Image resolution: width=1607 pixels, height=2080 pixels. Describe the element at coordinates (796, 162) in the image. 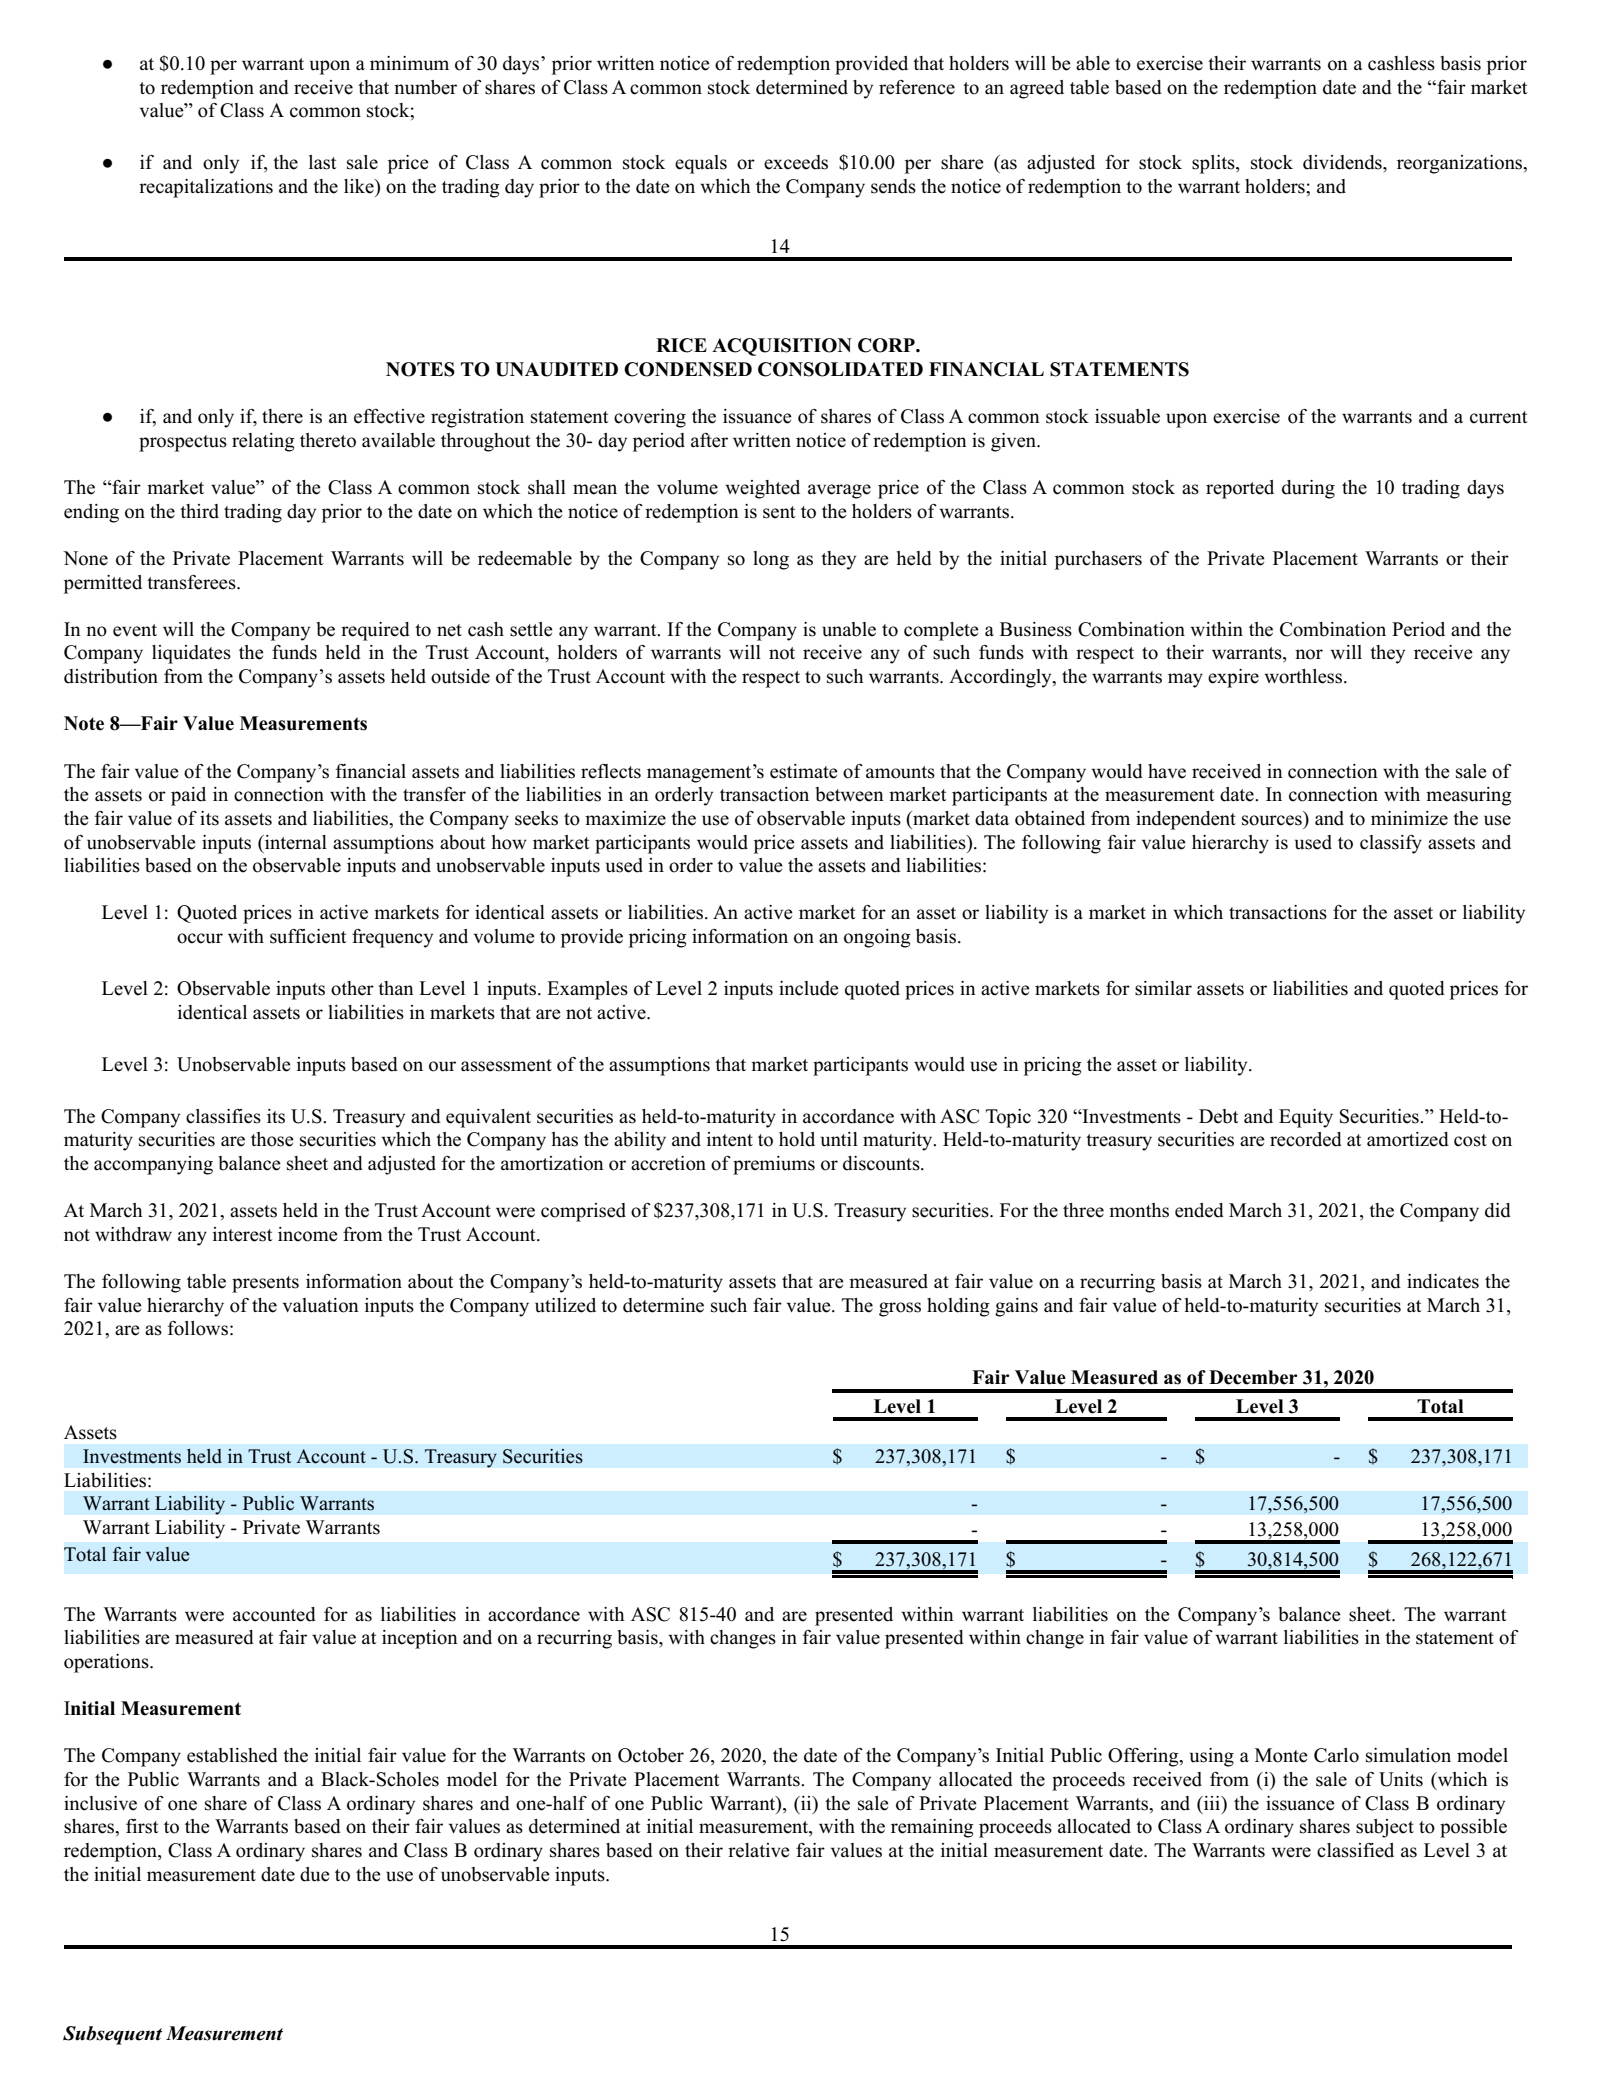

I see `exceeds` at that location.
